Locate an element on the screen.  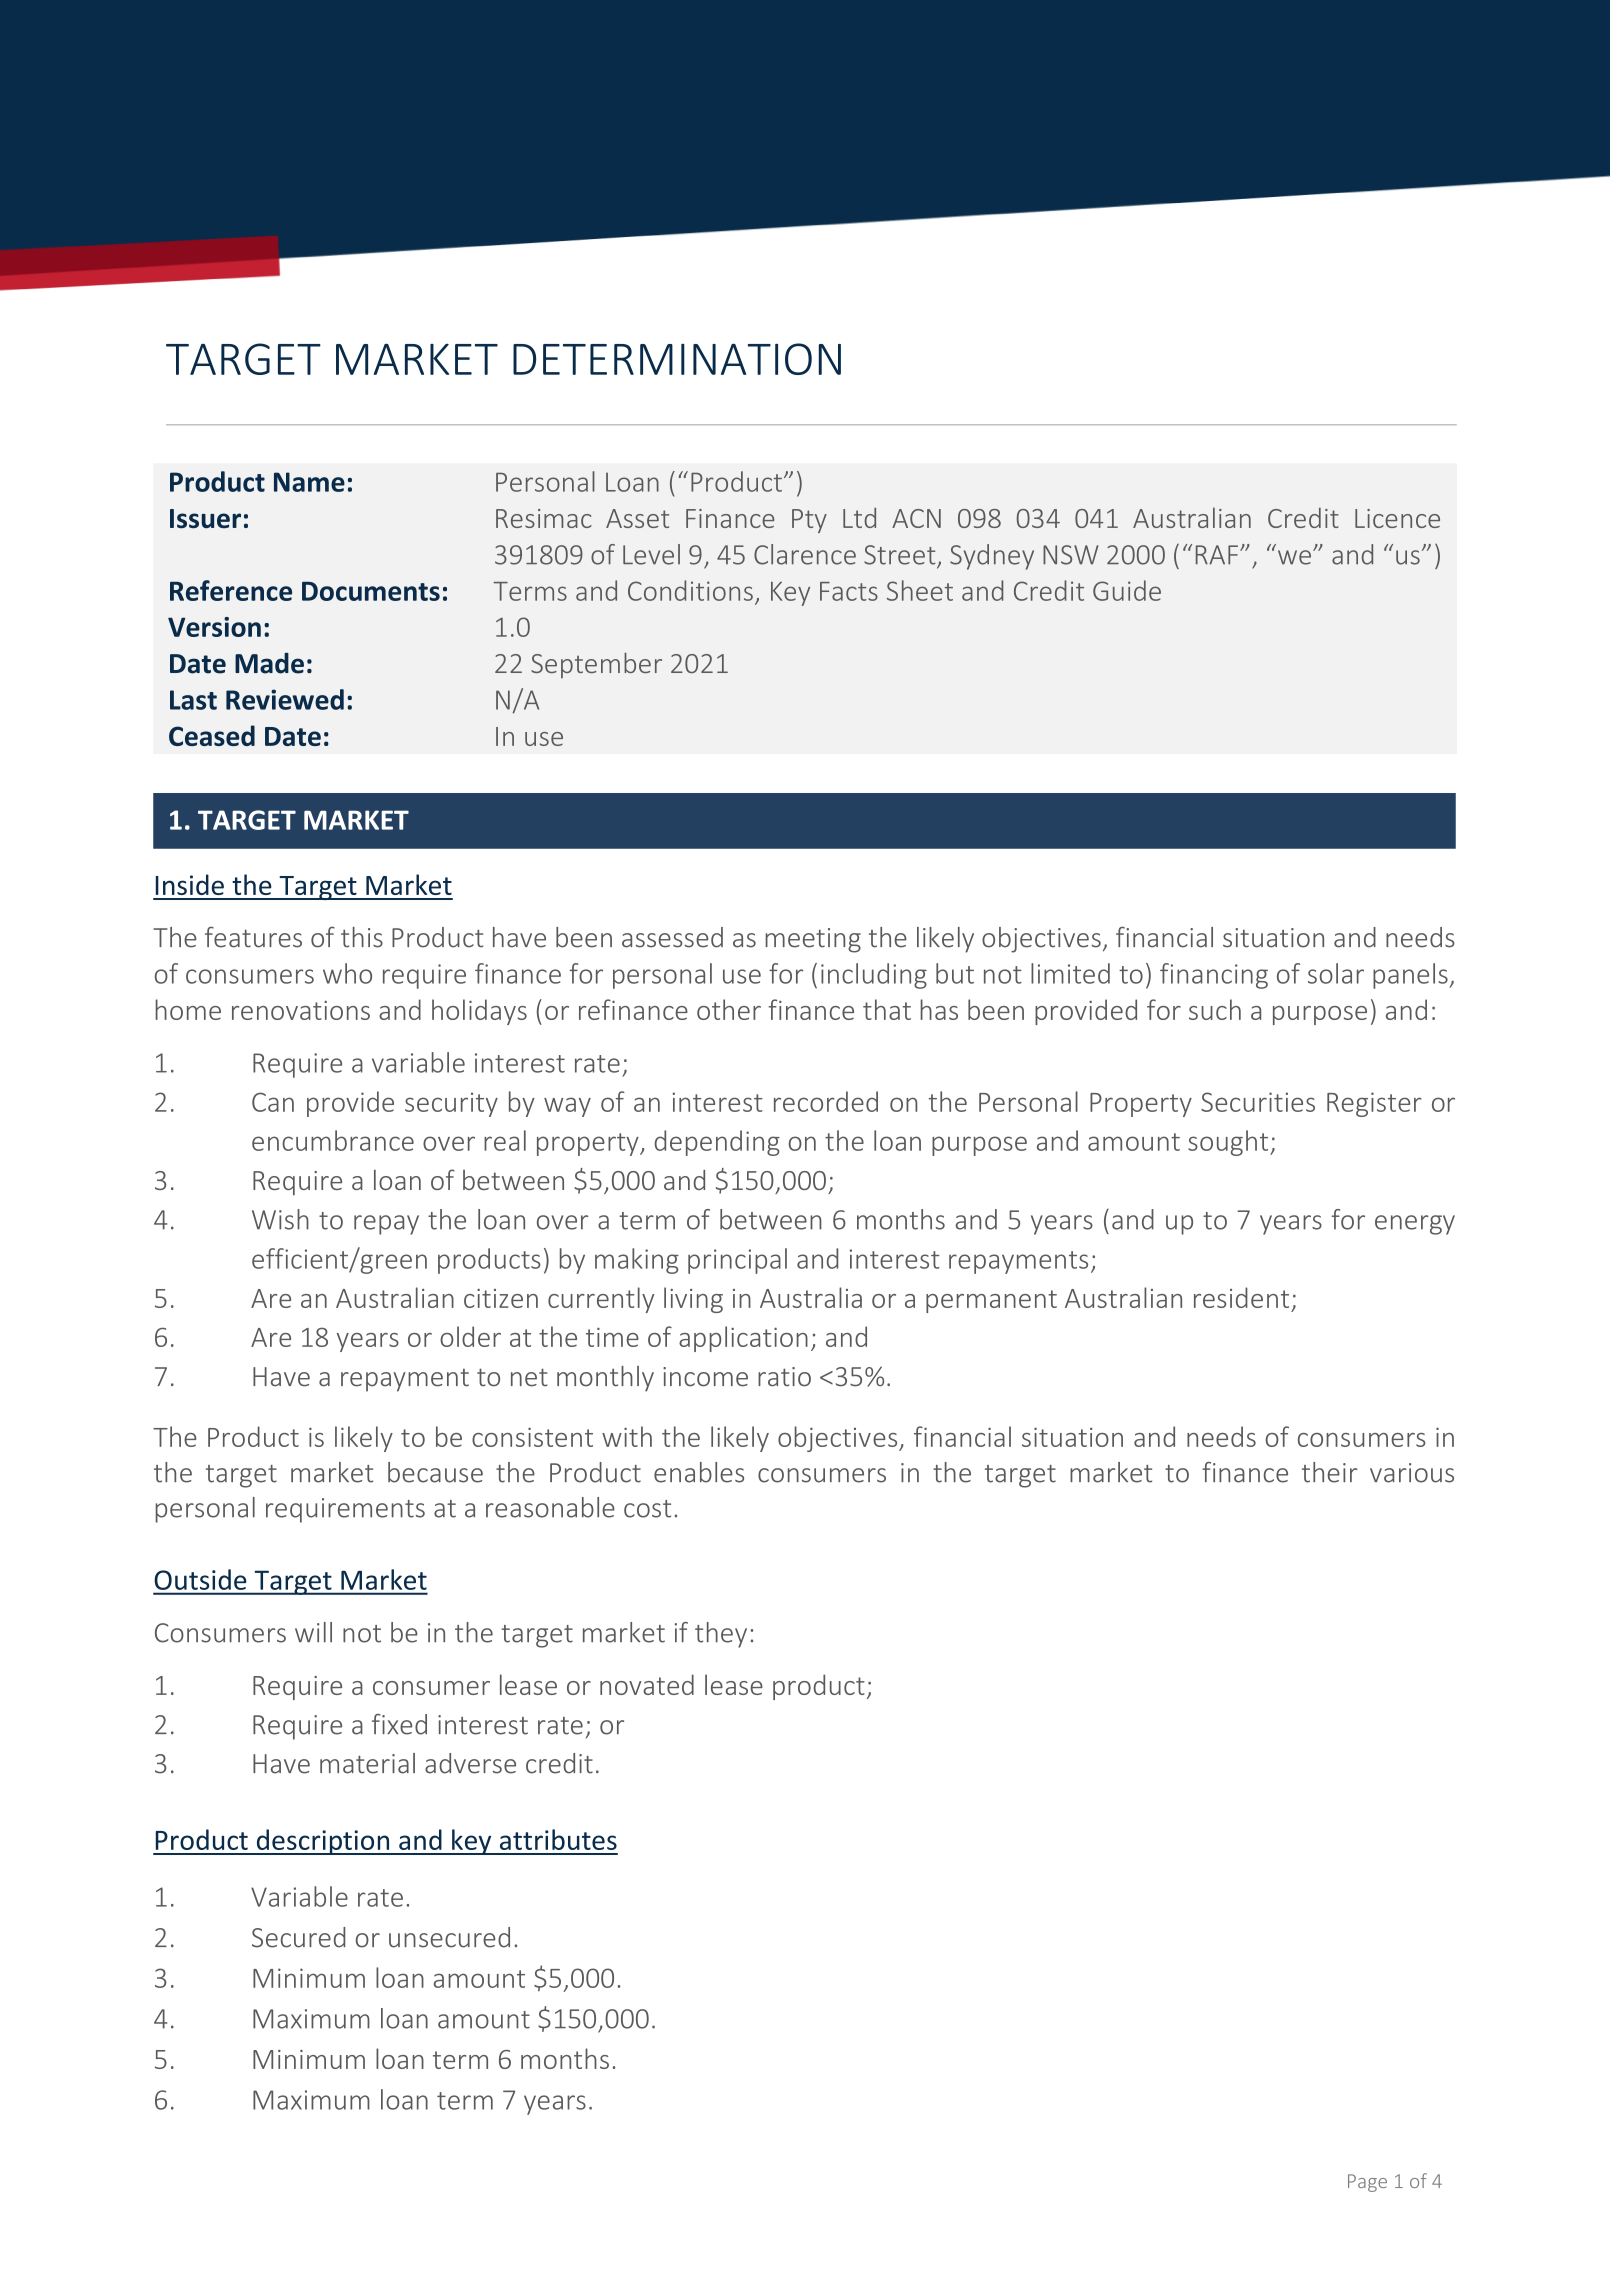
will is located at coordinates (313, 1632).
